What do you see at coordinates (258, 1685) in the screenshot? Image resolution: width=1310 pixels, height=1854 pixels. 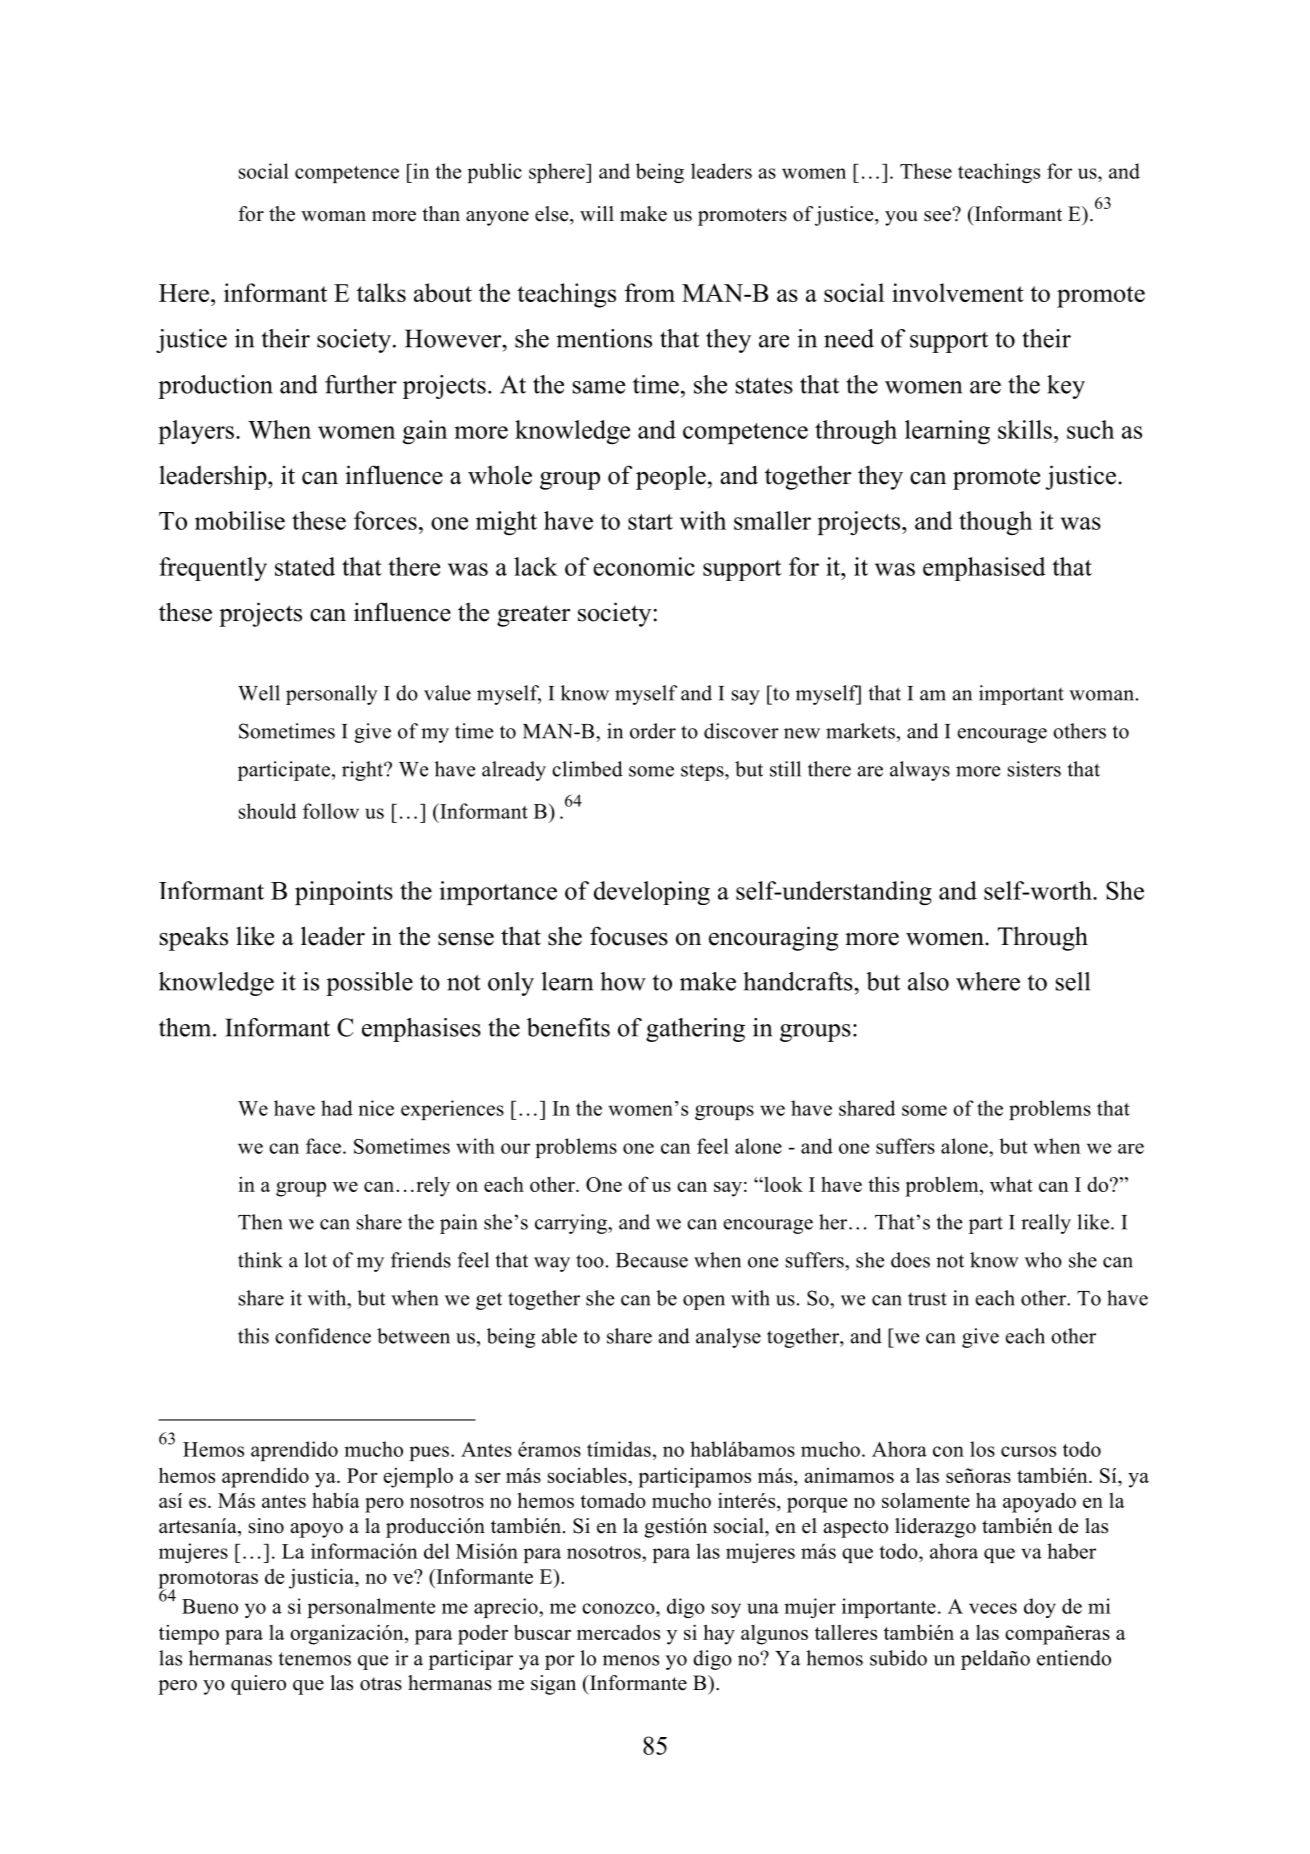 I see `quiero` at bounding box center [258, 1685].
